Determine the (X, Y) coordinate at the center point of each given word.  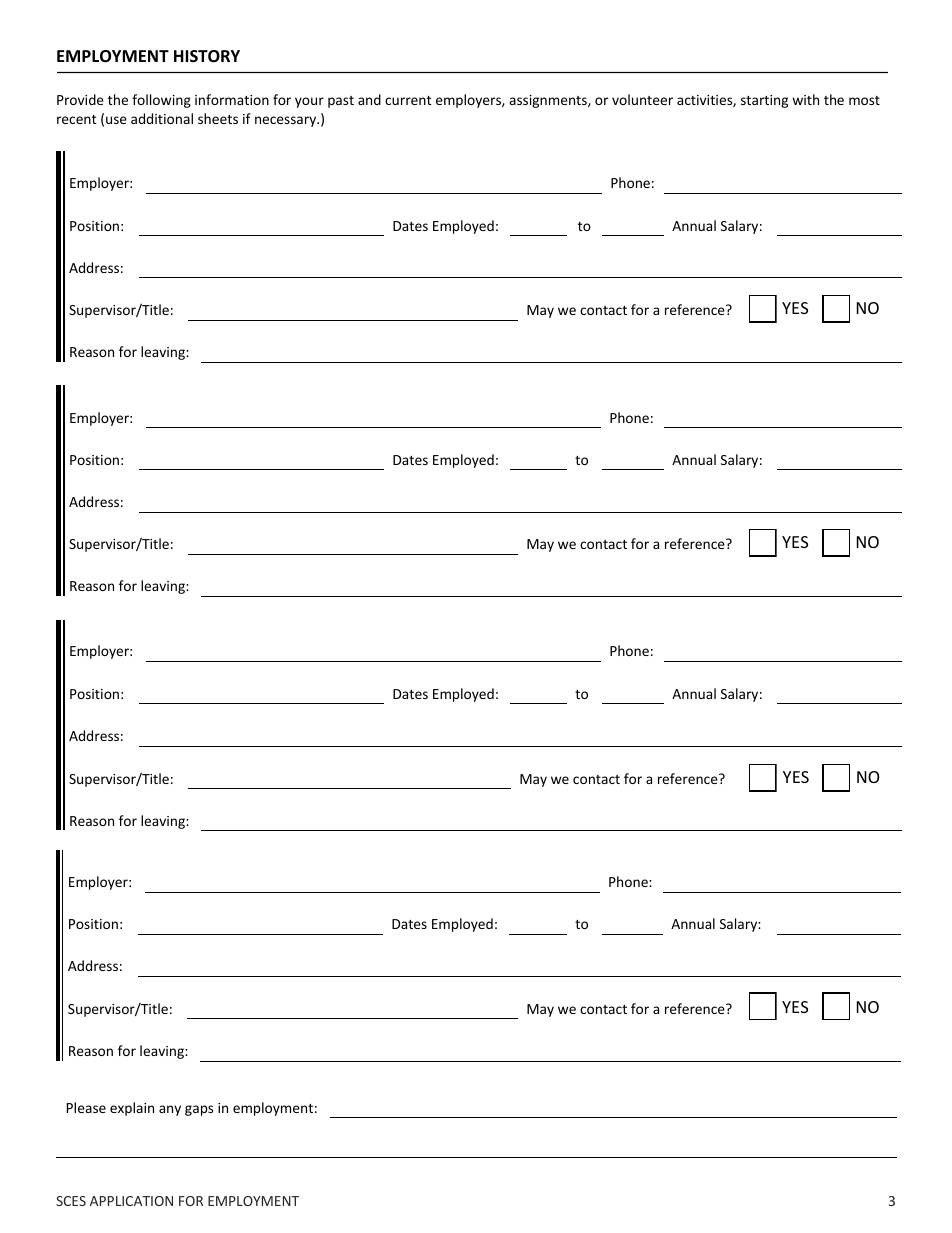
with (805, 99)
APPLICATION (131, 1201)
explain (132, 1109)
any (170, 1110)
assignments (549, 101)
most (864, 100)
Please (86, 1107)
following (161, 101)
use (116, 120)
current (408, 100)
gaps (199, 1110)
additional (162, 118)
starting (764, 101)
